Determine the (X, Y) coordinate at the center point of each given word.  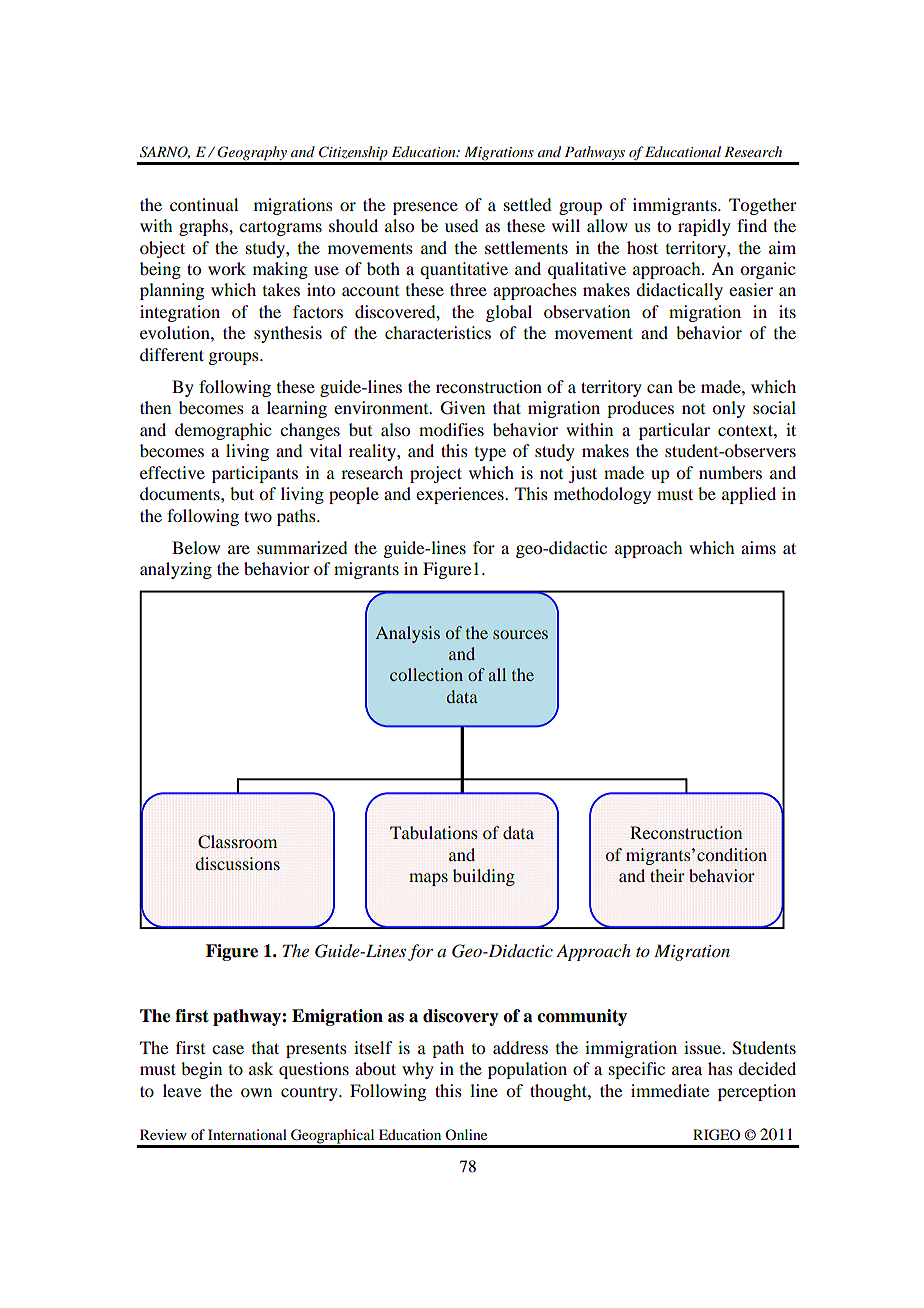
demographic (223, 431)
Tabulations (433, 832)
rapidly (704, 227)
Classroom (237, 842)
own (256, 1092)
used (461, 225)
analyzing (176, 570)
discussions (237, 863)
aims (758, 547)
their (667, 875)
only (728, 409)
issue (704, 1047)
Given (463, 408)
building (484, 877)
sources (520, 634)
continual (204, 204)
